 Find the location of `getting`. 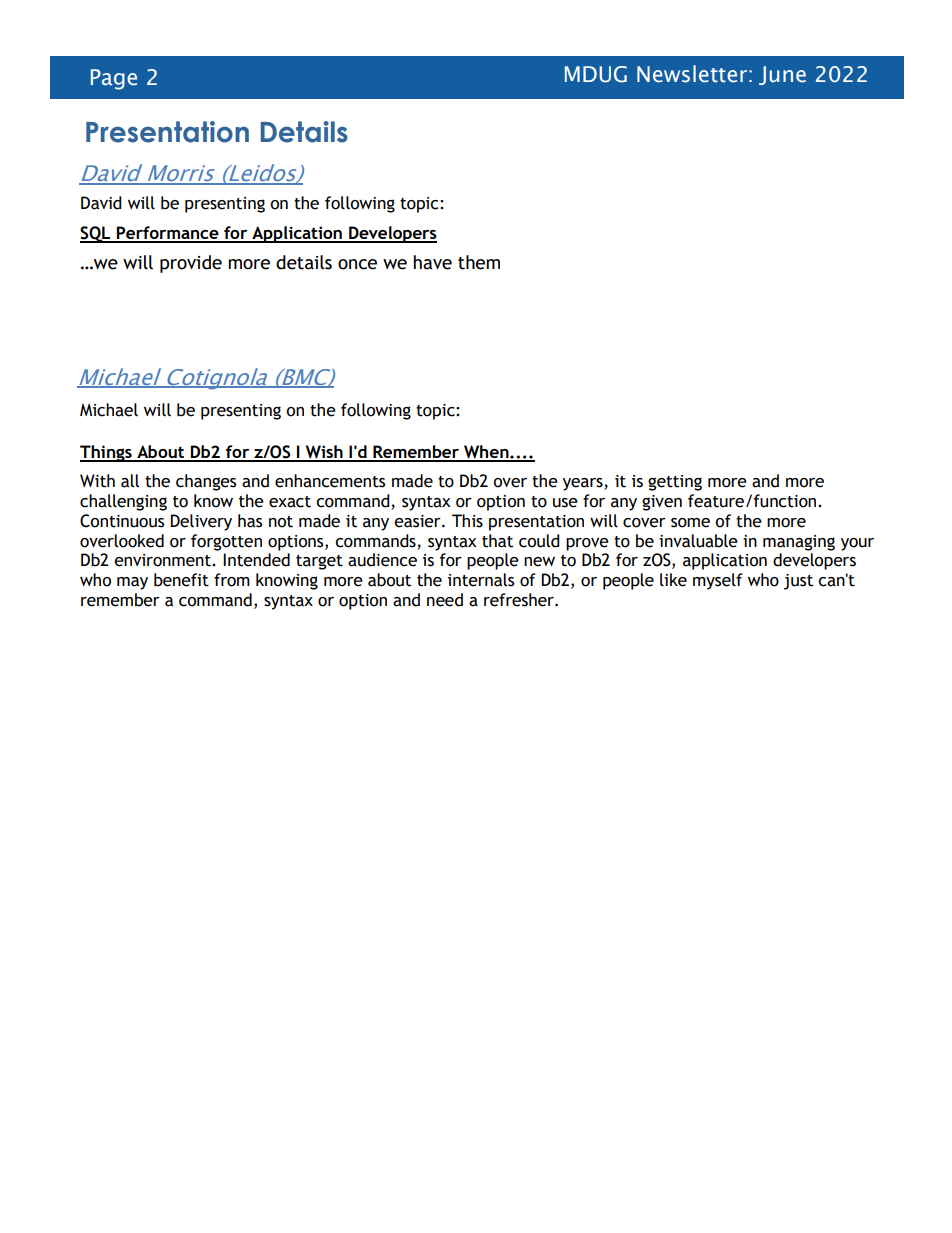

getting is located at coordinates (675, 483).
